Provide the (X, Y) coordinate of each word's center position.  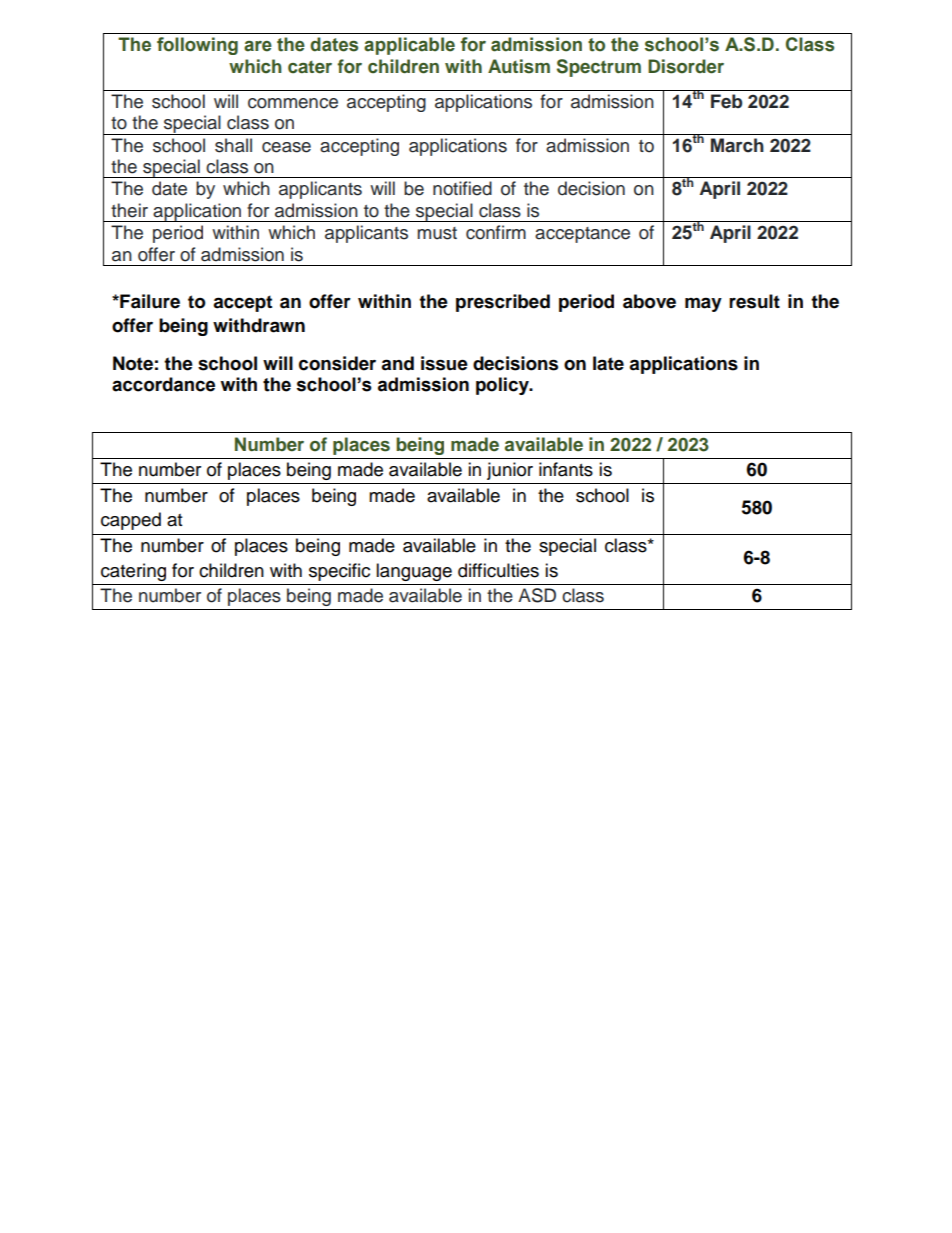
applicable (409, 46)
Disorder (686, 66)
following (197, 46)
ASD (537, 595)
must (437, 233)
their (129, 210)
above (649, 301)
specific (339, 572)
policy (503, 386)
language (414, 572)
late (608, 363)
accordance (163, 384)
